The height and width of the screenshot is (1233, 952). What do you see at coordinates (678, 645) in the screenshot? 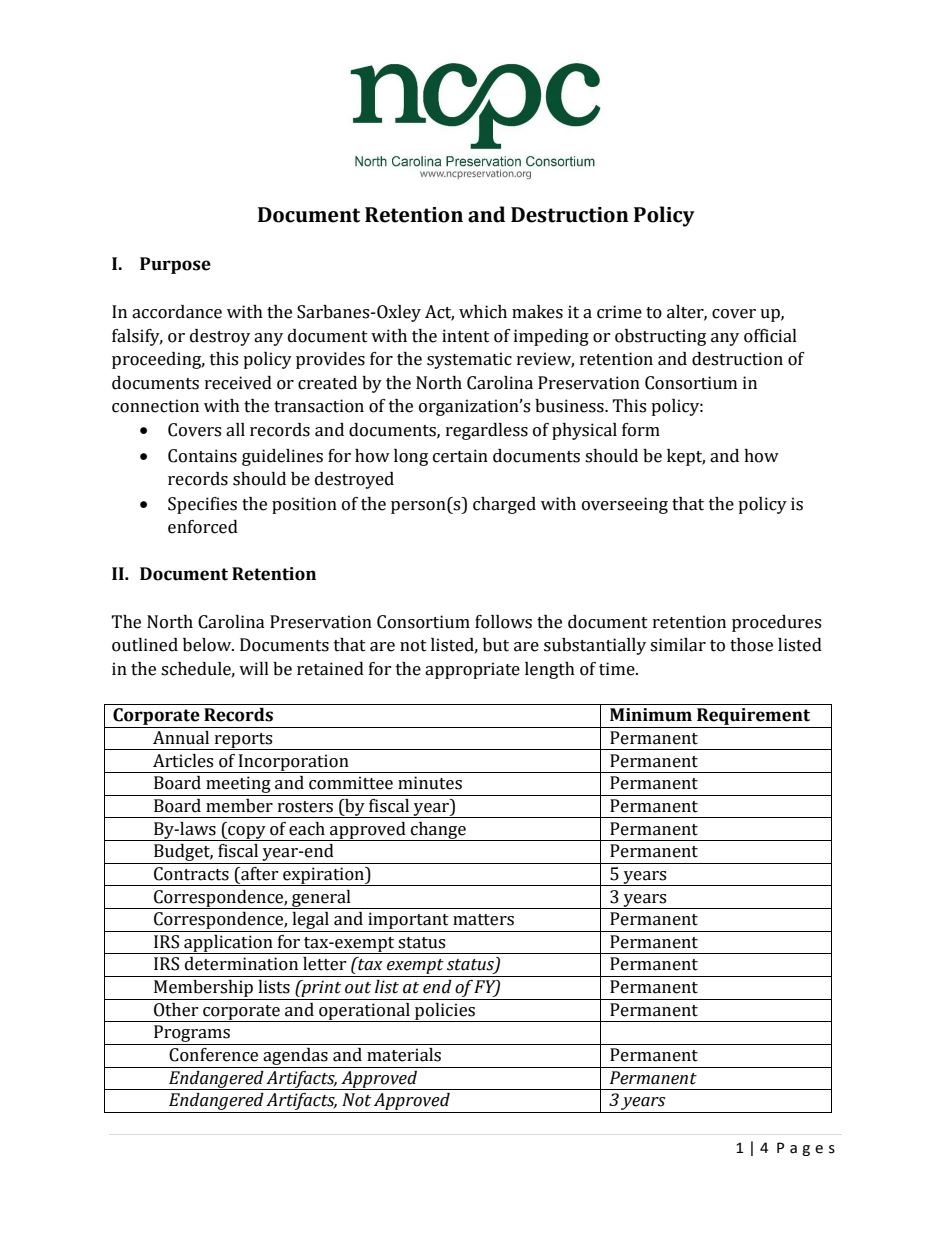
I see `similar` at bounding box center [678, 645].
